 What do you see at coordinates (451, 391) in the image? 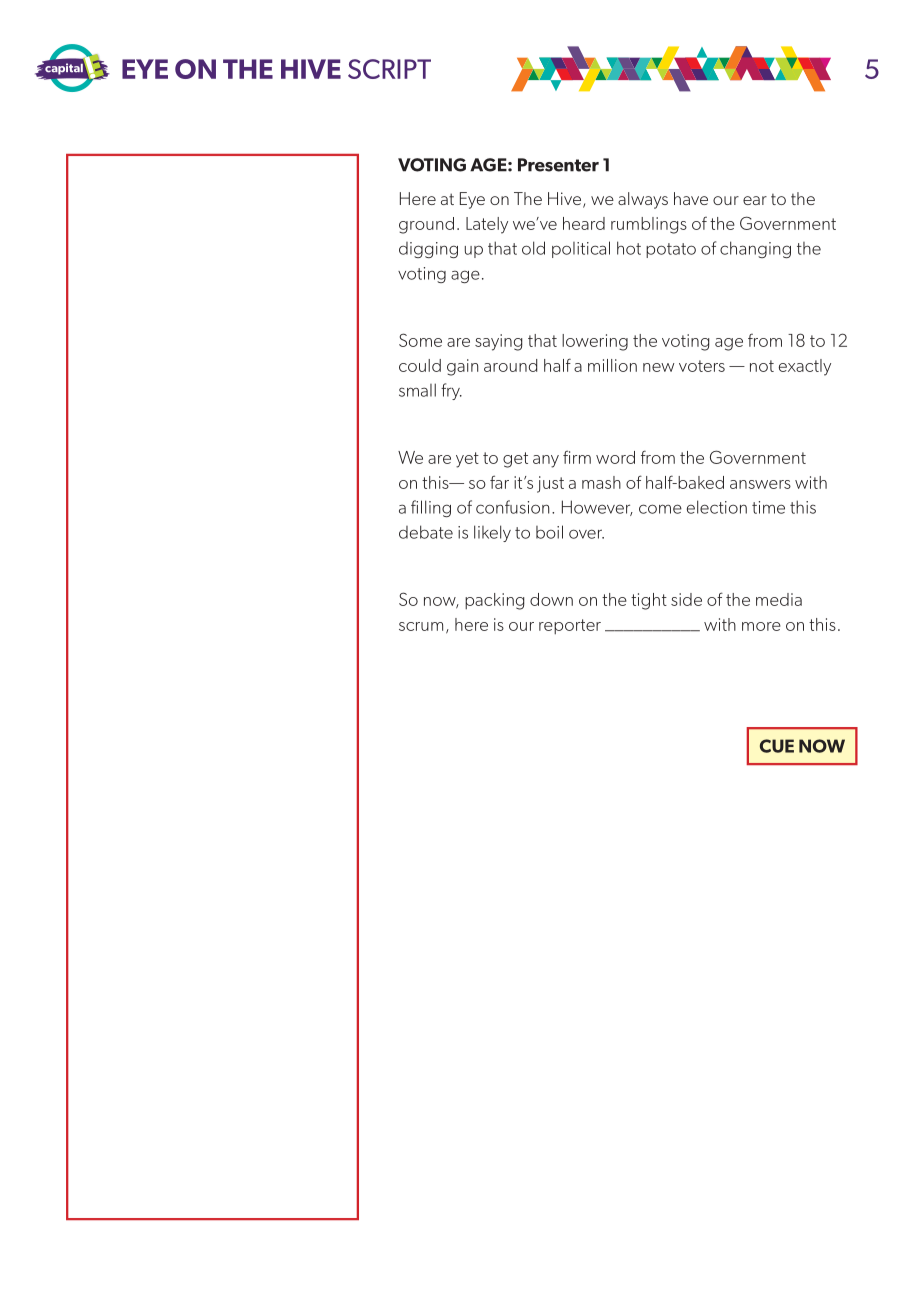
I see `fry` at bounding box center [451, 391].
